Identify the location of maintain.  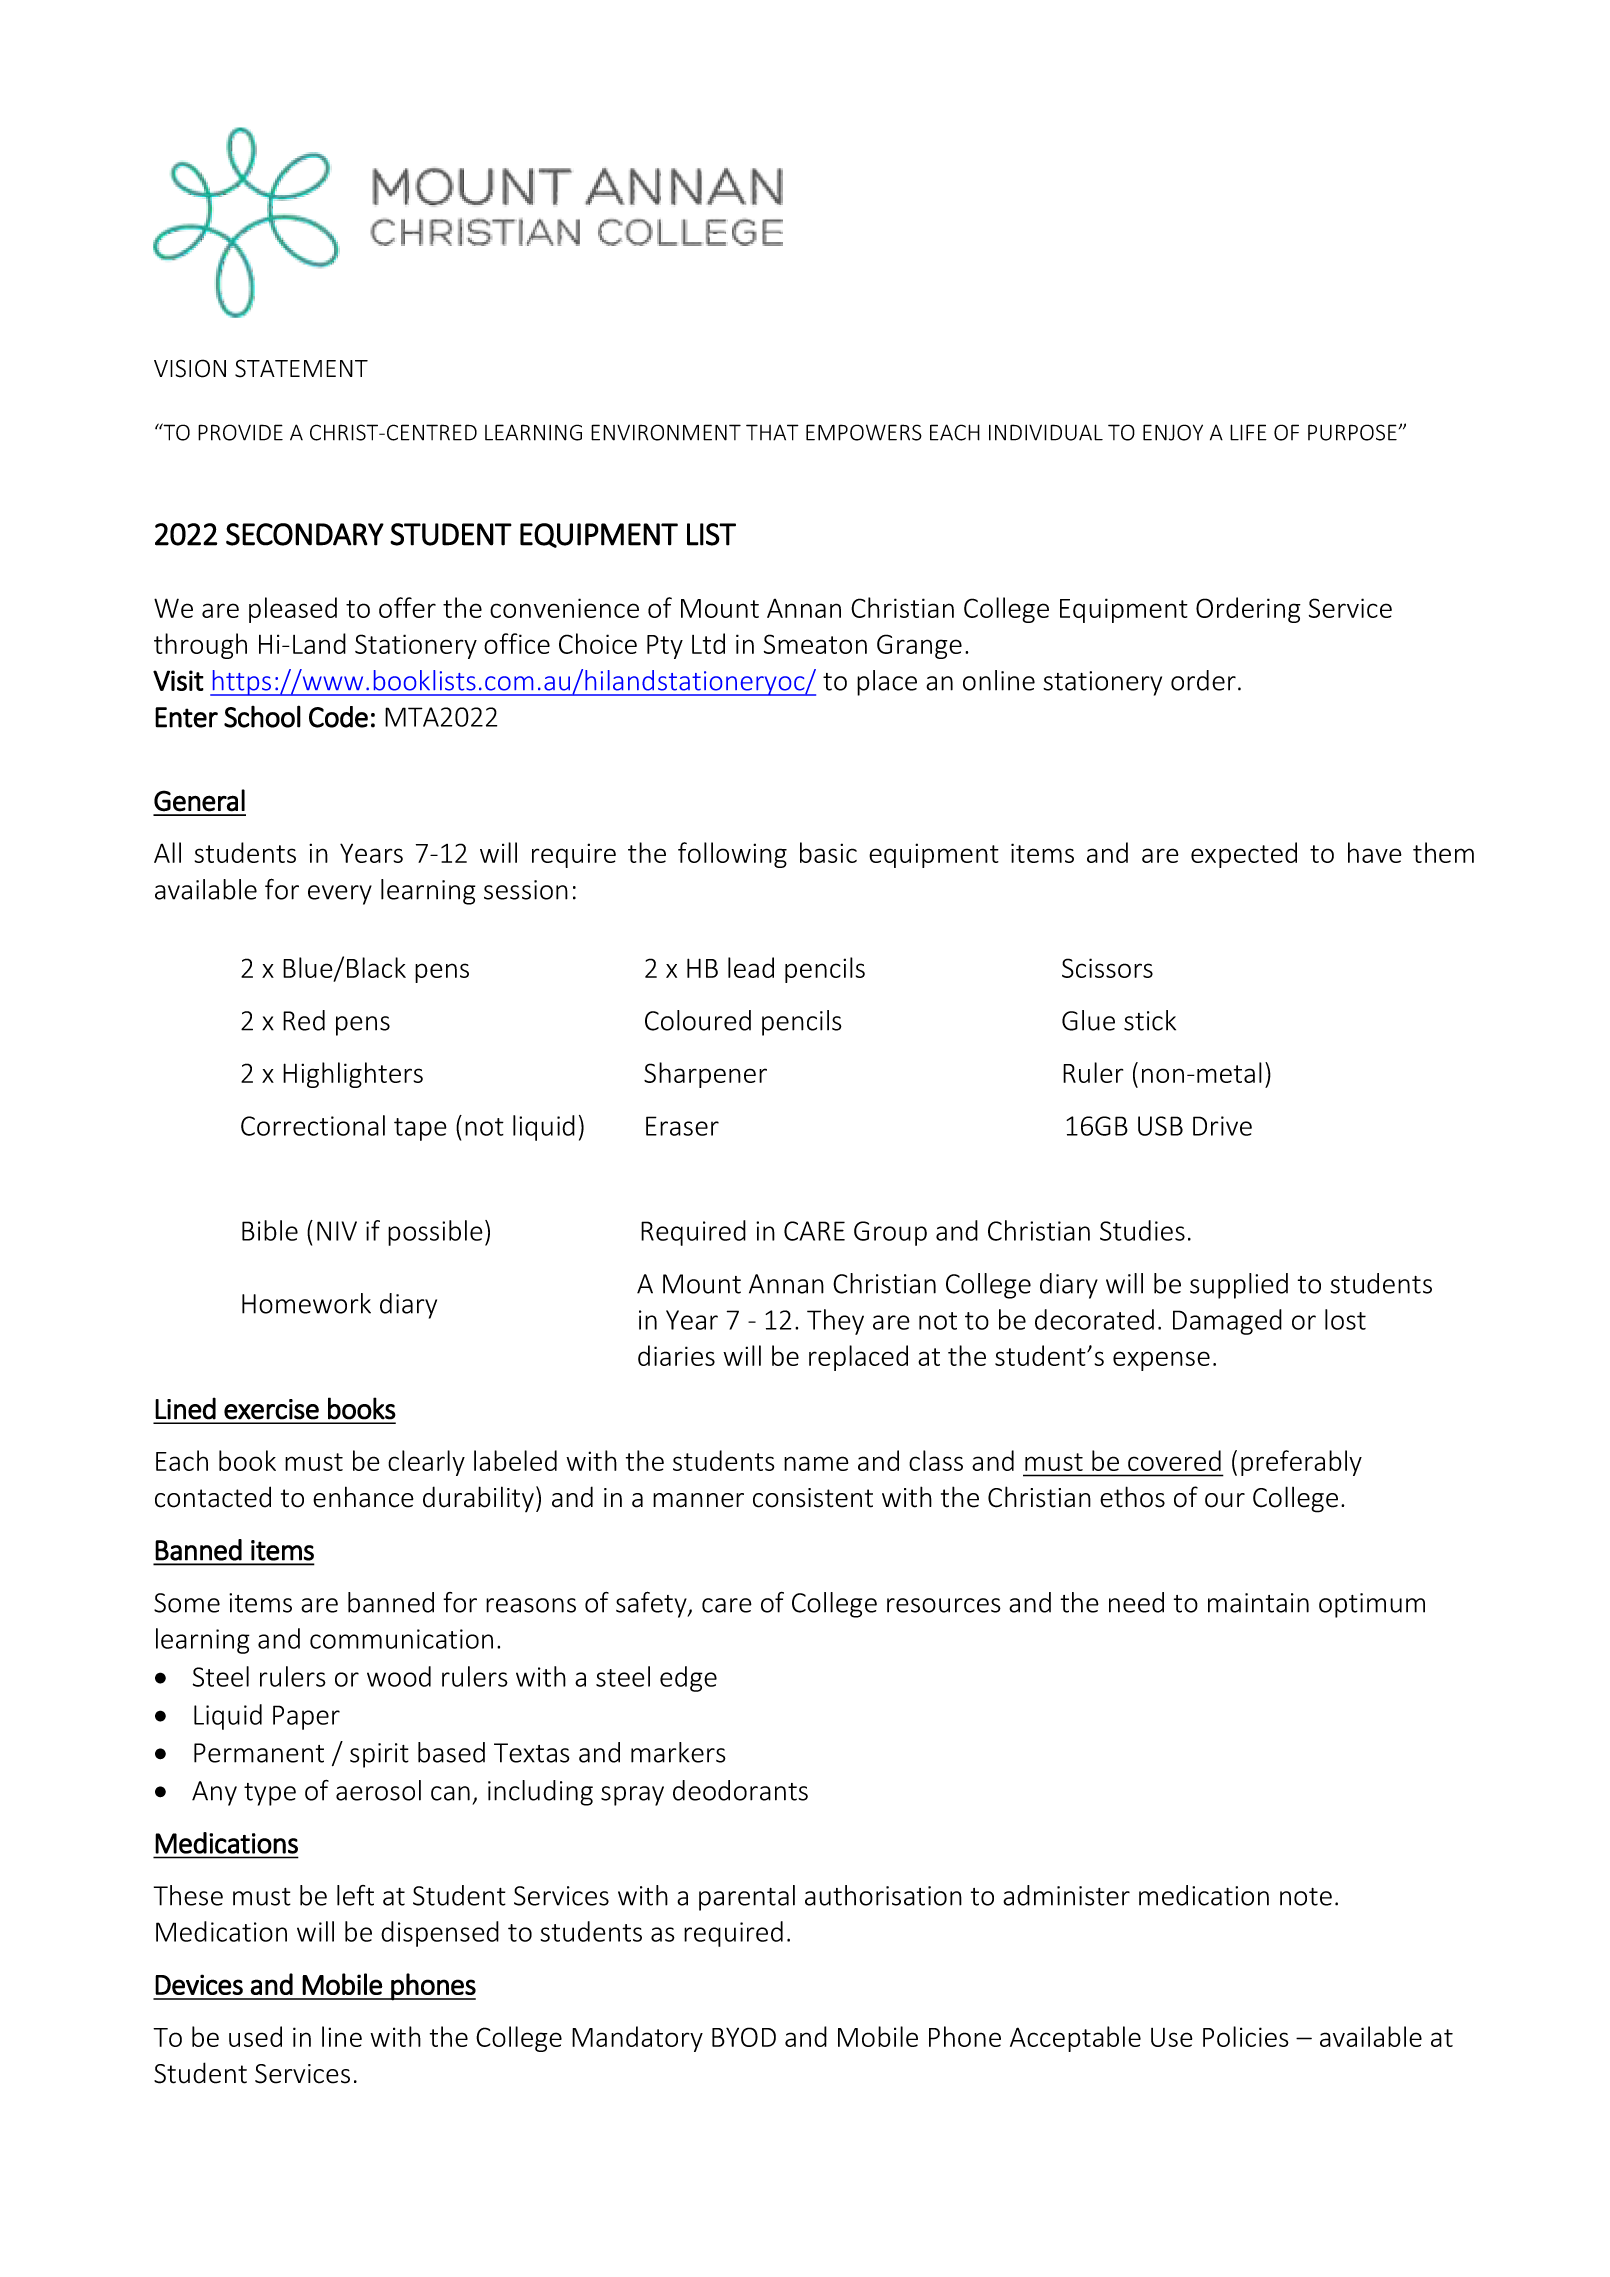
(1258, 1603).
